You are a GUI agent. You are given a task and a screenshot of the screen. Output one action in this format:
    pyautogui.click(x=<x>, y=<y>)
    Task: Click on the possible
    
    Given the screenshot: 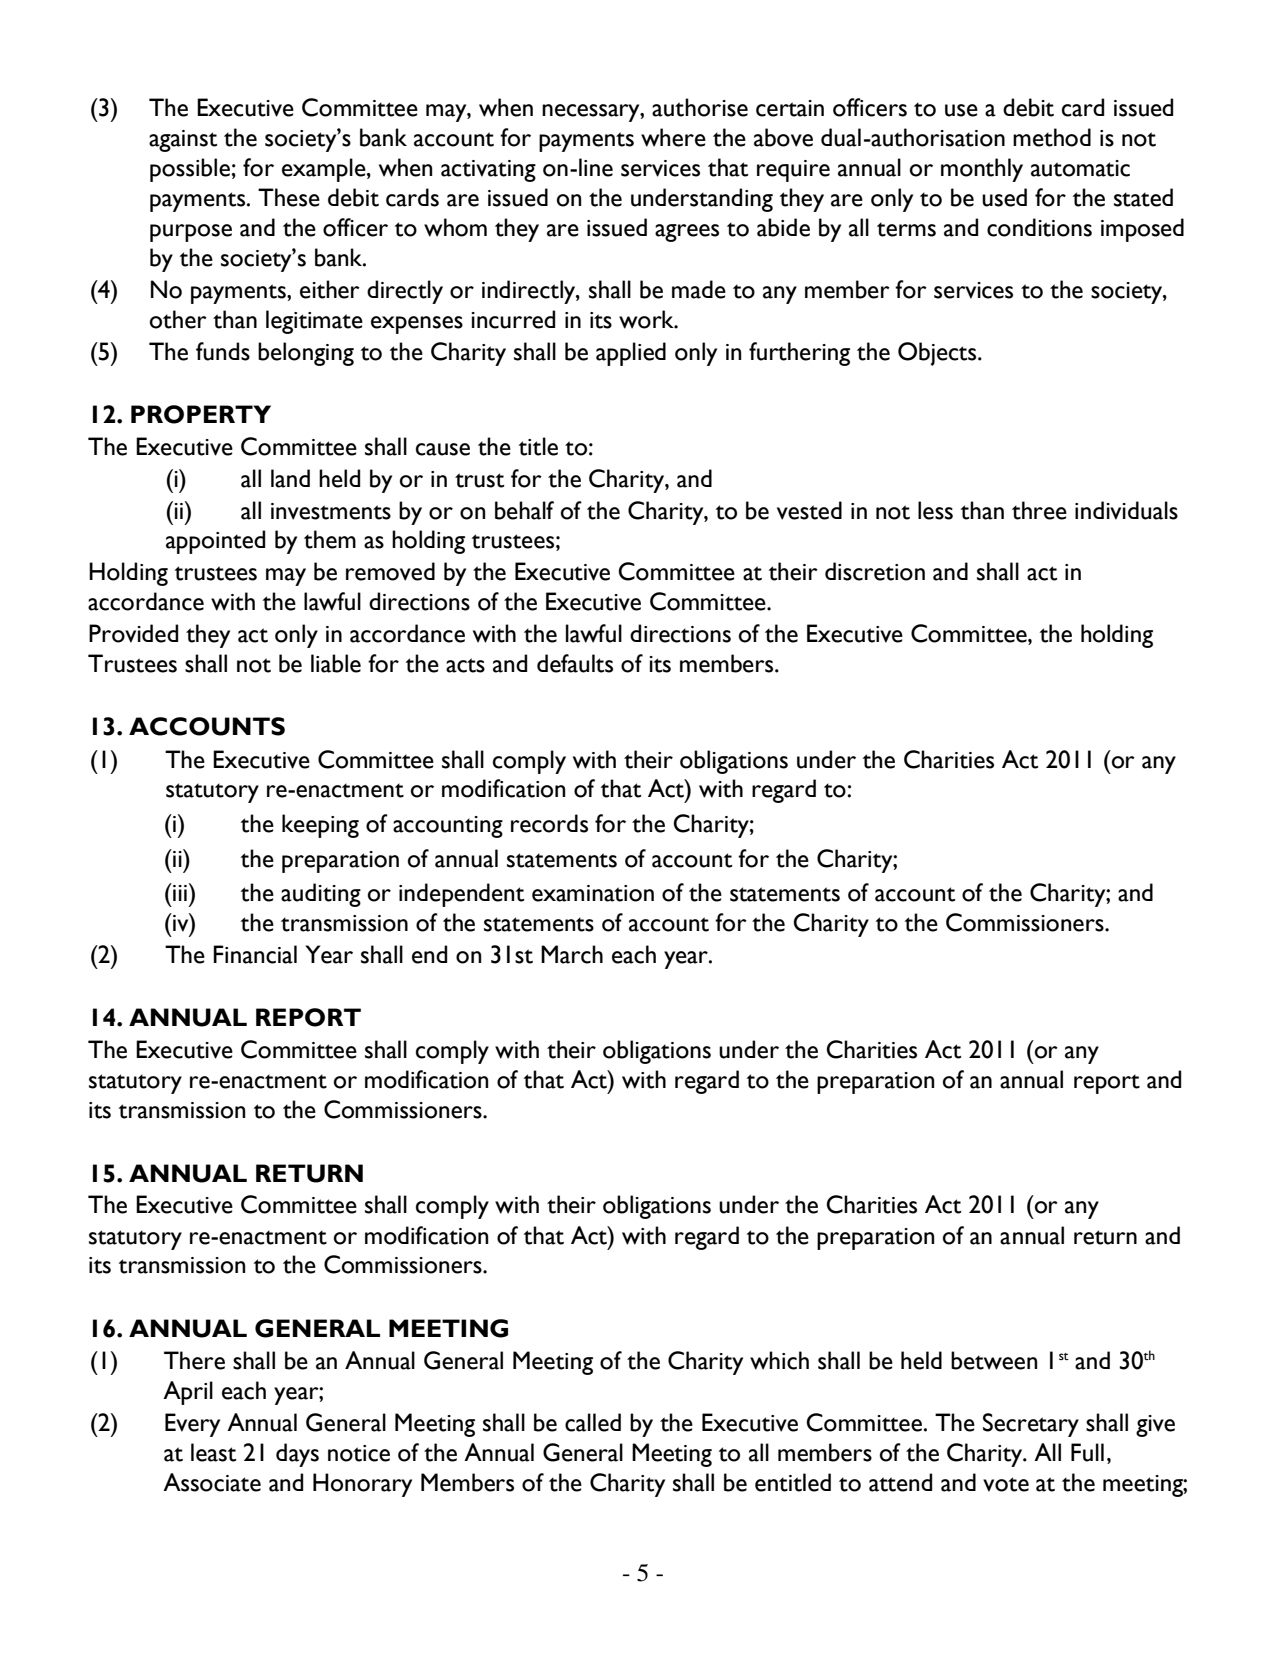 What is the action you would take?
    pyautogui.click(x=190, y=170)
